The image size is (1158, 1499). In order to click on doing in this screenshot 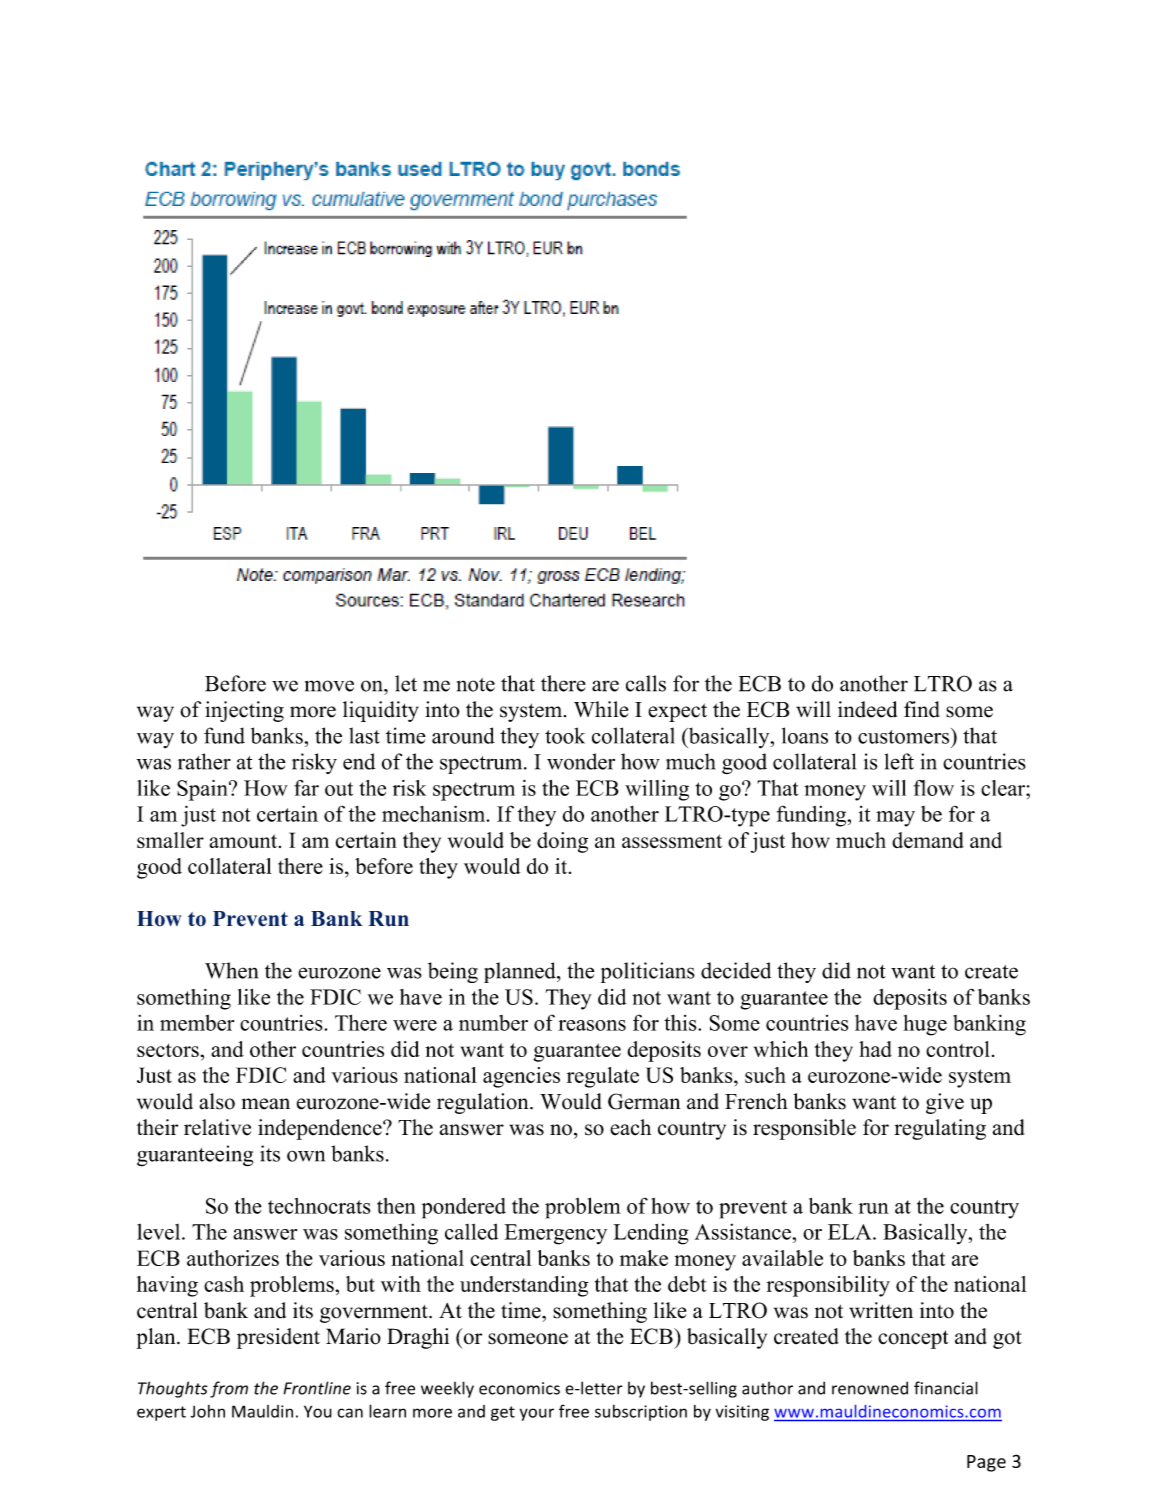, I will do `click(562, 842)`.
